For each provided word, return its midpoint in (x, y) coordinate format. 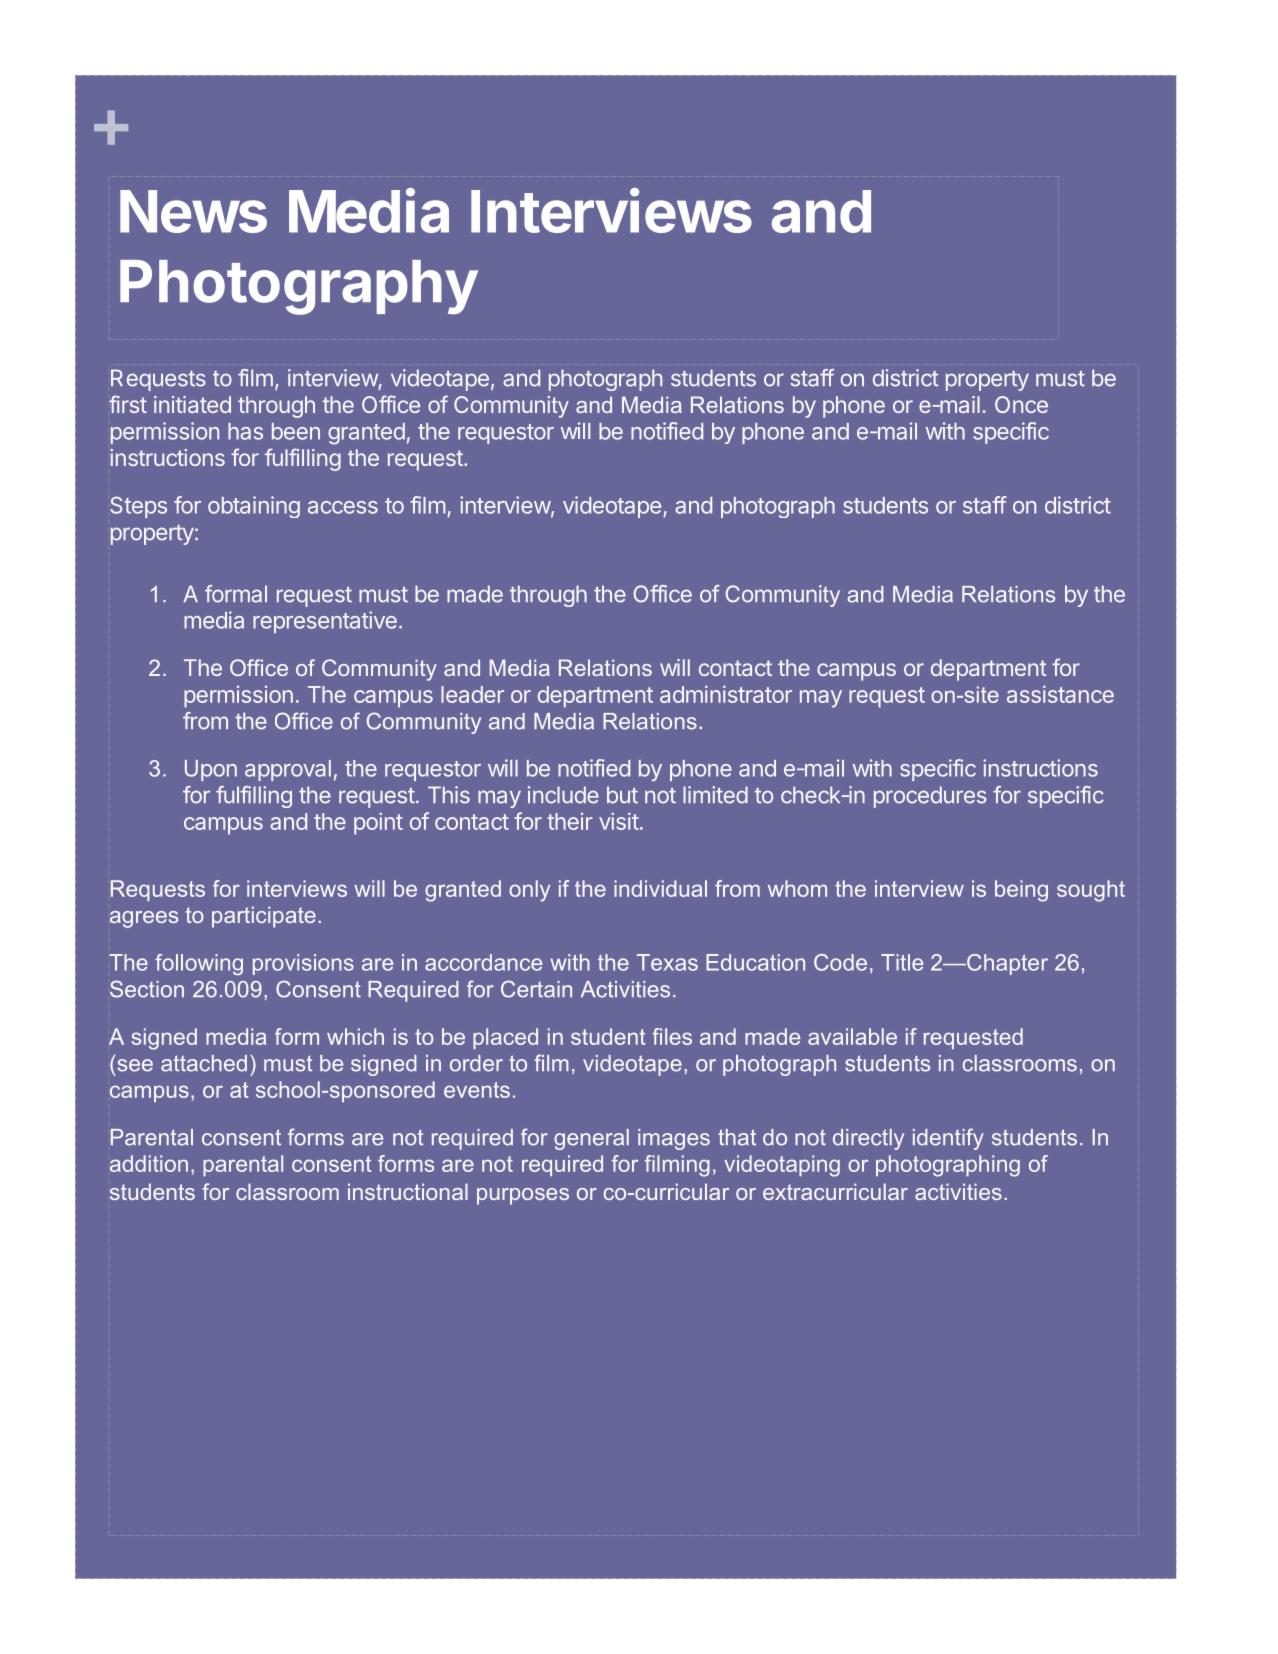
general (591, 1139)
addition (149, 1163)
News (193, 211)
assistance (1060, 694)
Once (1021, 404)
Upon (211, 770)
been (296, 431)
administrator (726, 694)
